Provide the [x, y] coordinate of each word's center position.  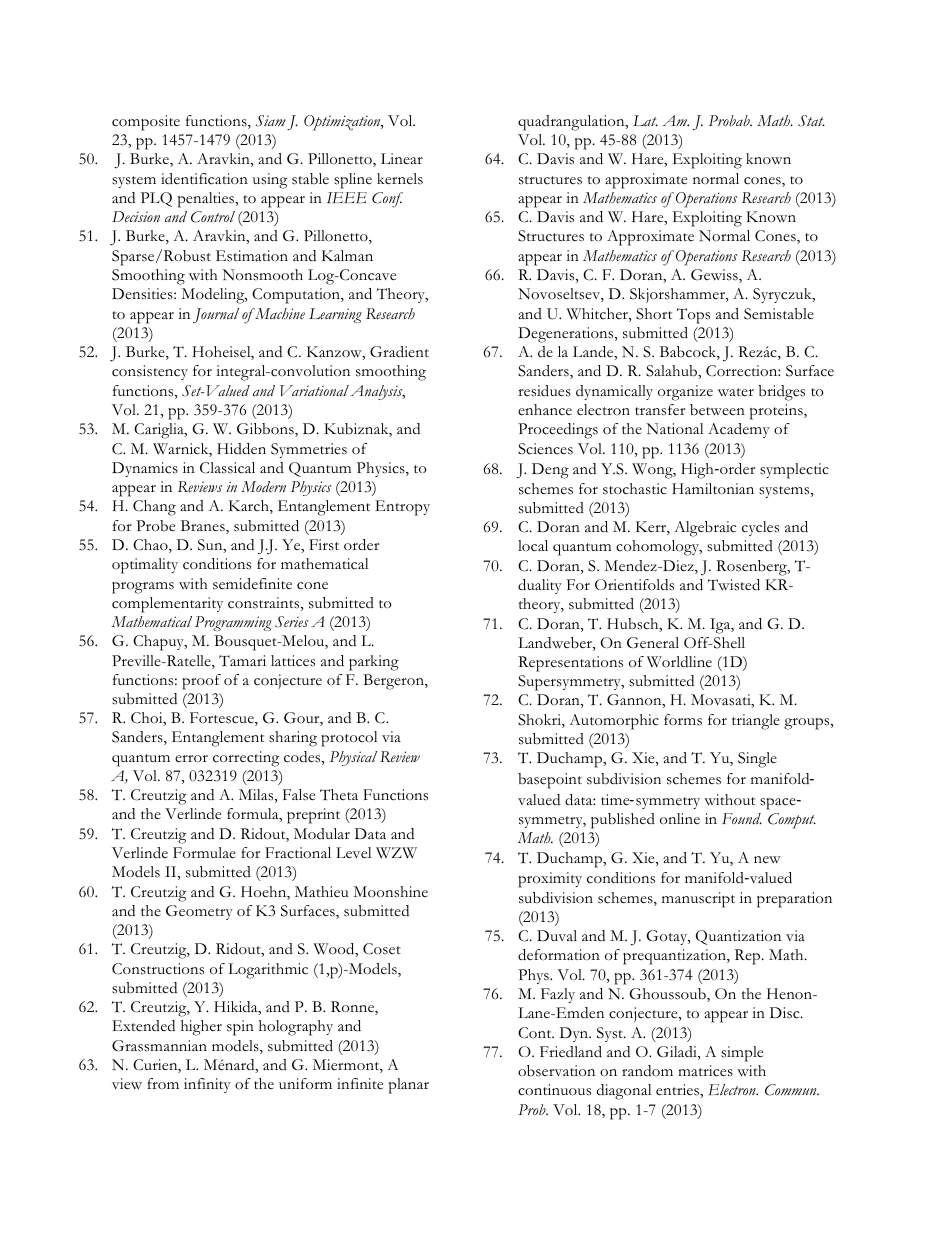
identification [204, 179]
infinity [207, 1085]
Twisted [734, 585]
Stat [811, 121]
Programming [233, 623]
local [533, 546]
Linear [402, 158]
